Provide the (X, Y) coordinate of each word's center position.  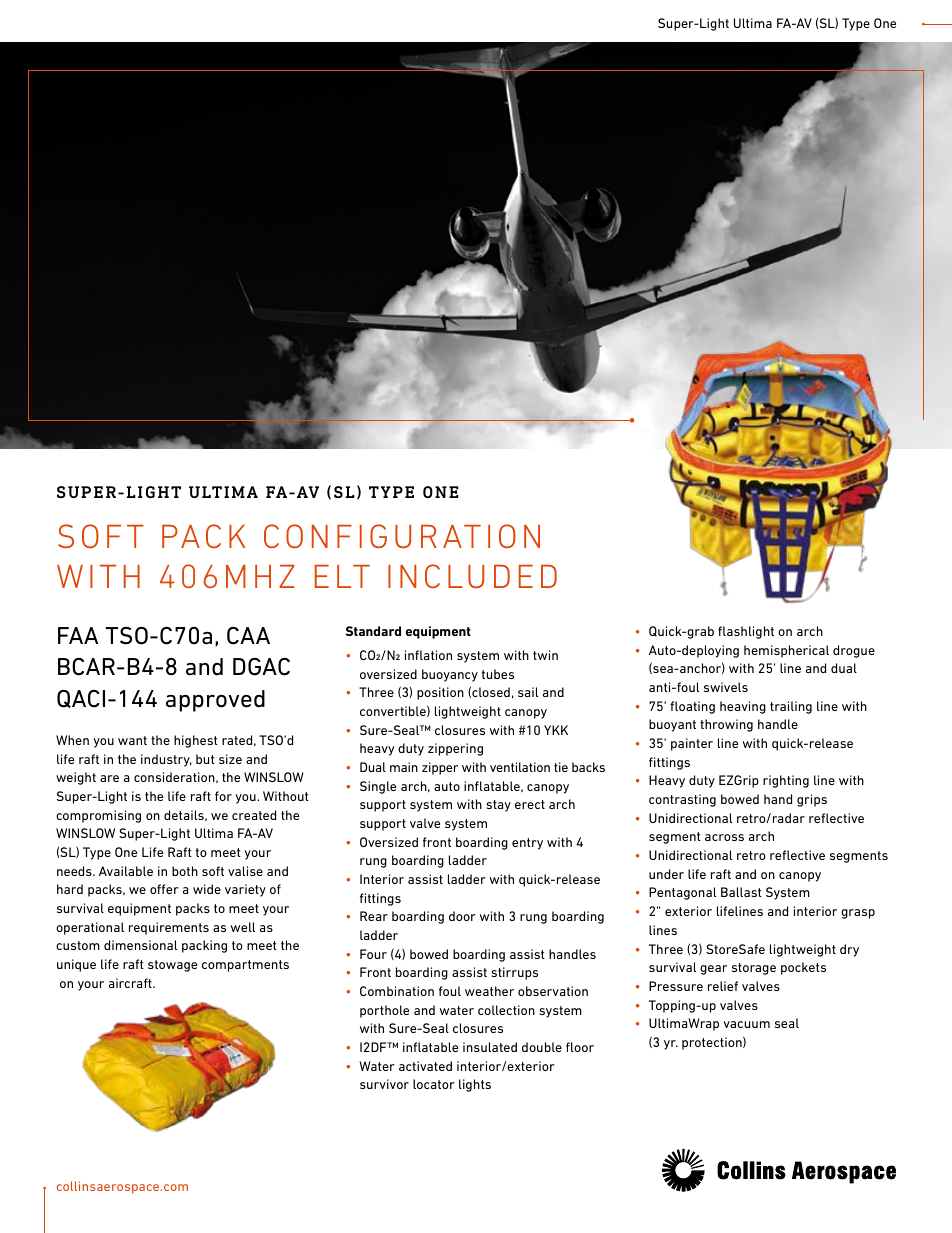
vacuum (746, 1024)
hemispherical (786, 651)
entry (527, 844)
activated (425, 1066)
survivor (384, 1084)
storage (754, 969)
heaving (743, 707)
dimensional (140, 945)
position (440, 693)
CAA (248, 636)
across (724, 837)
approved (215, 701)
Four (373, 954)
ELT (342, 576)
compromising (98, 816)
